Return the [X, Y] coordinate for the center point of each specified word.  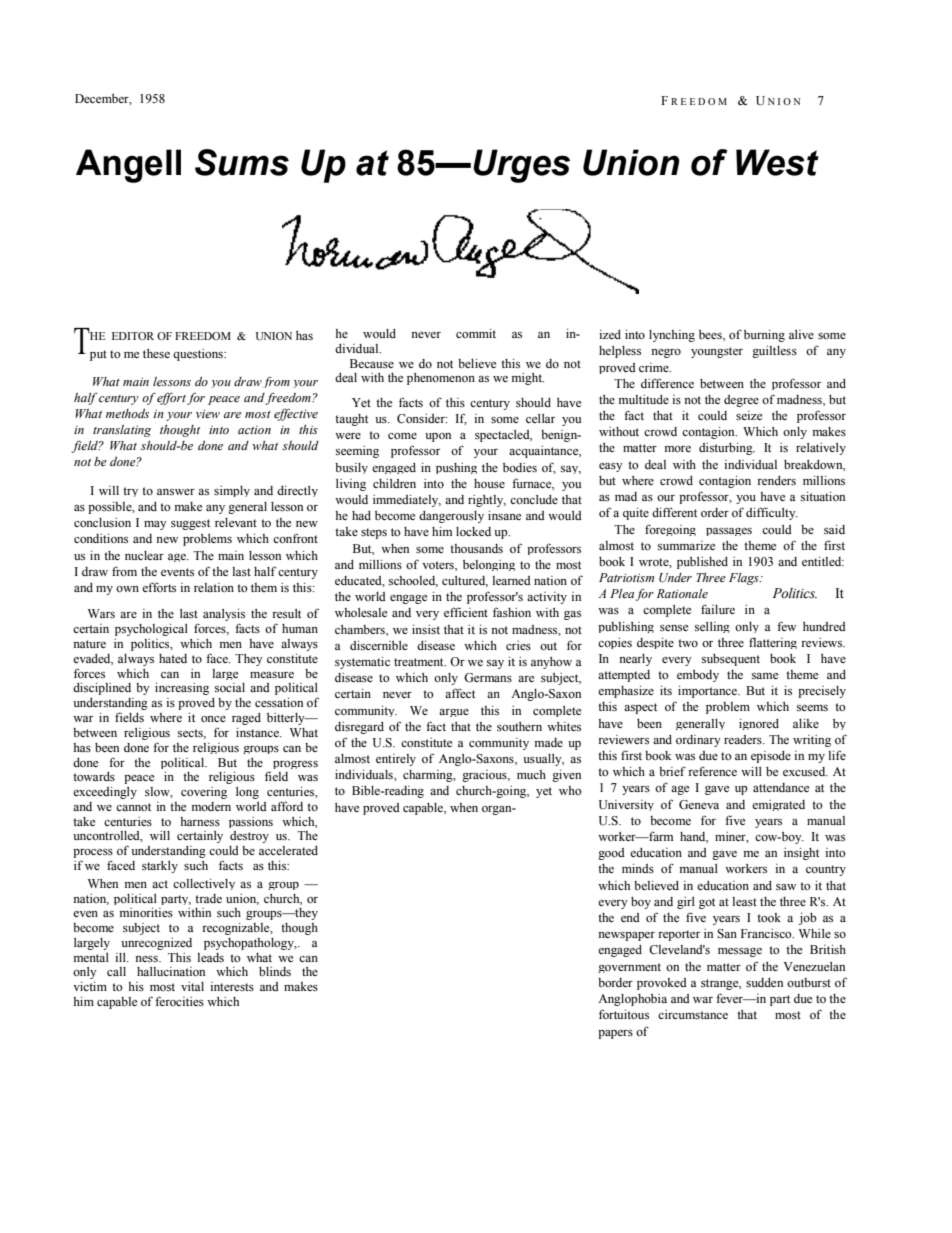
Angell [128, 166]
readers [744, 739]
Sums [242, 162]
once [213, 719]
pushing [456, 468]
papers [615, 1034]
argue [454, 713]
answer [176, 492]
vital [192, 986]
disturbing [727, 449]
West [777, 162]
